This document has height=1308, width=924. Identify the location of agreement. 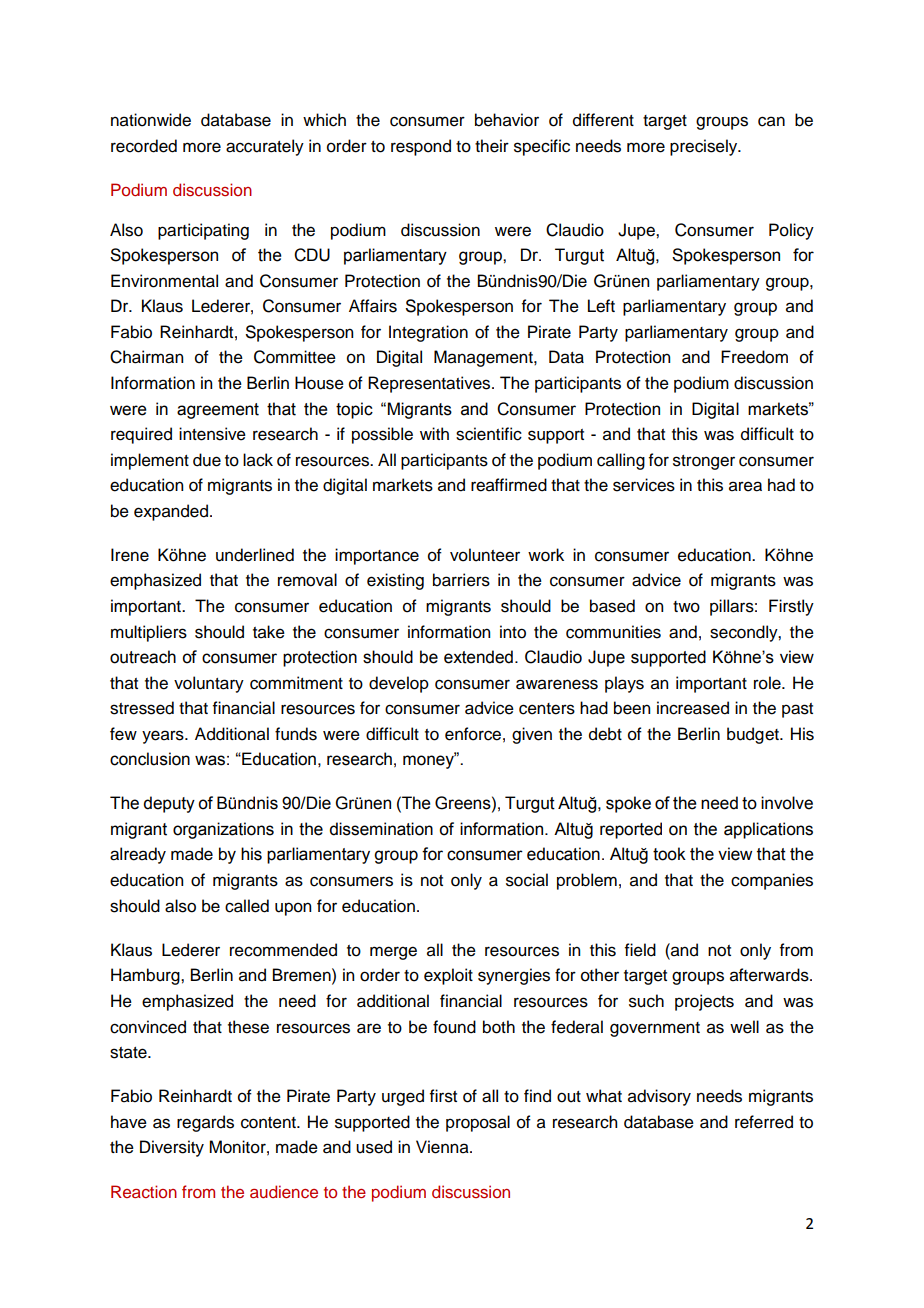
(218, 411).
